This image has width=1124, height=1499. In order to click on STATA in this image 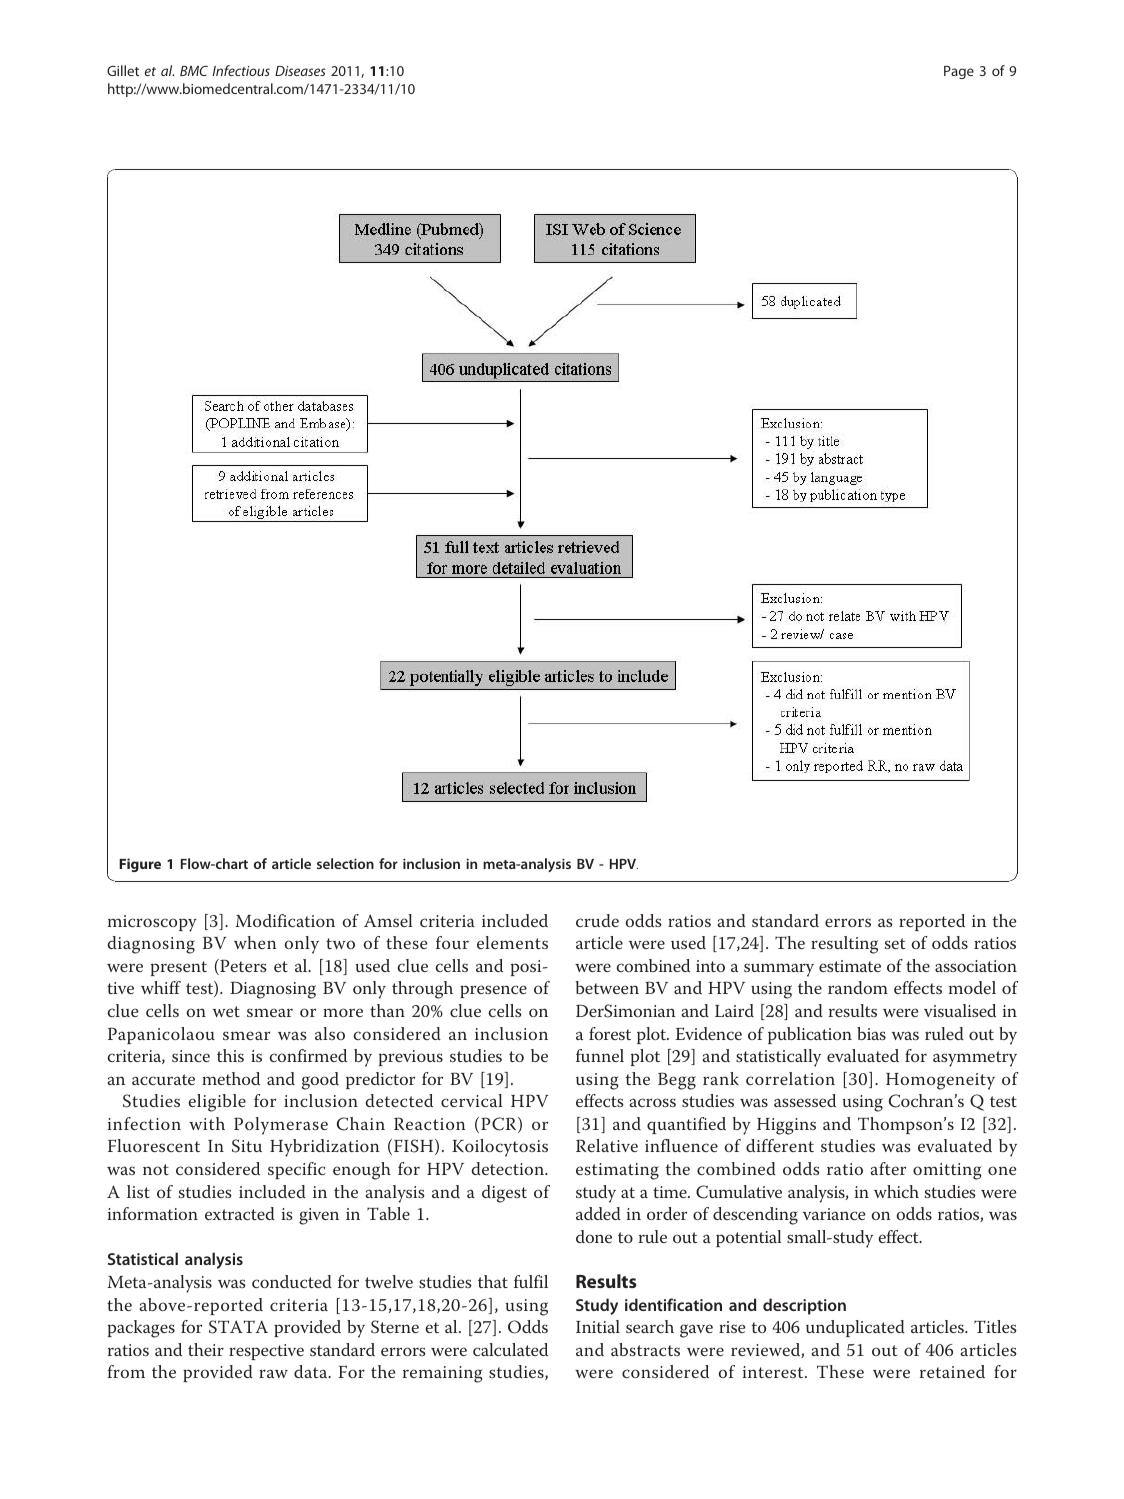, I will do `click(238, 1327)`.
